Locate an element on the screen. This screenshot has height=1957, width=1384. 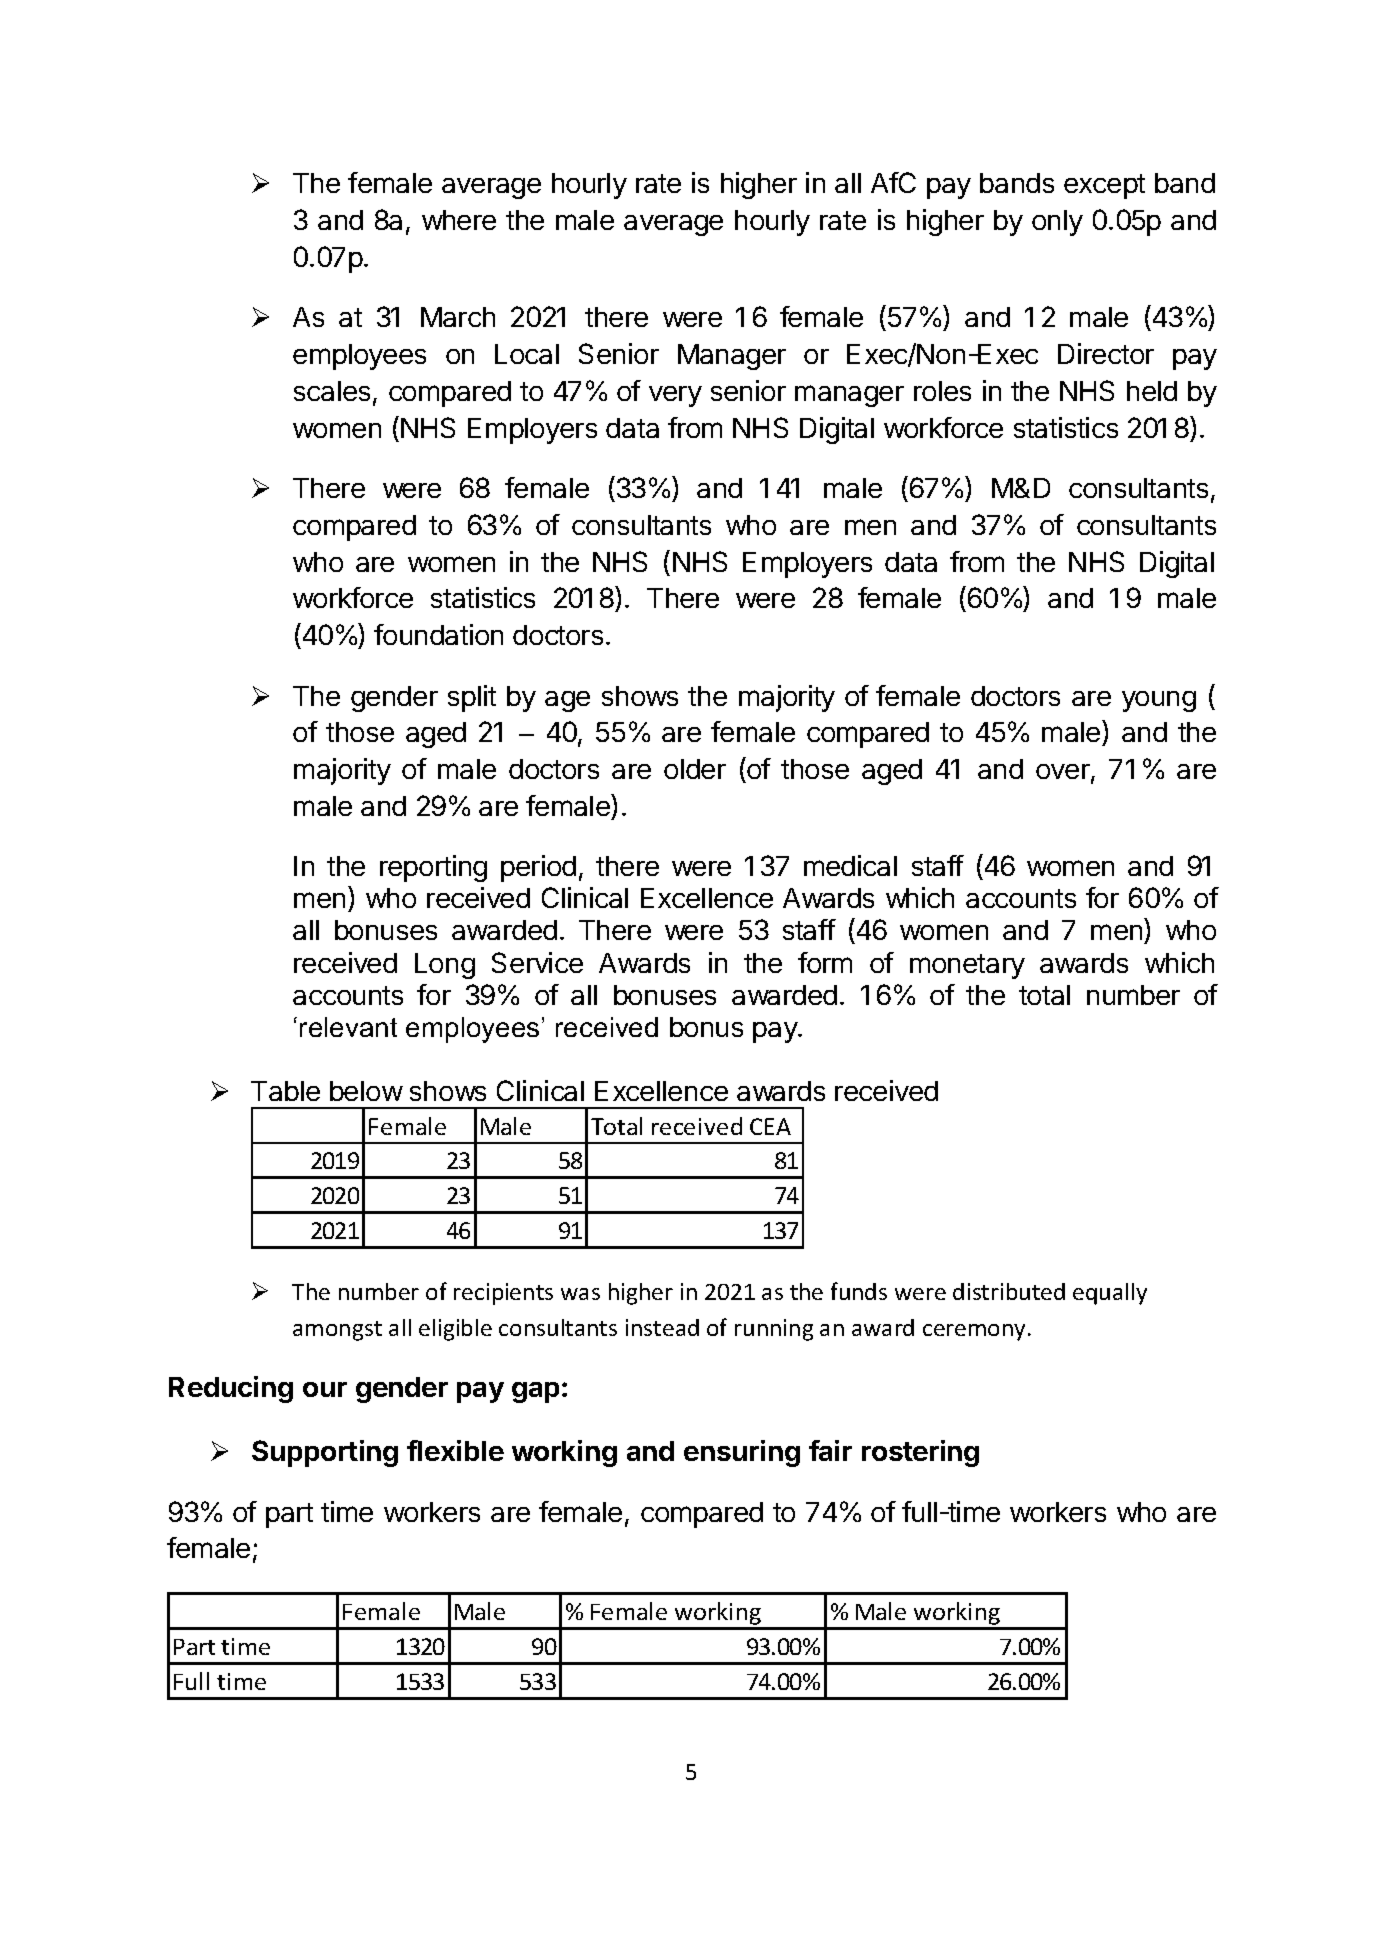
reporting is located at coordinates (433, 868).
